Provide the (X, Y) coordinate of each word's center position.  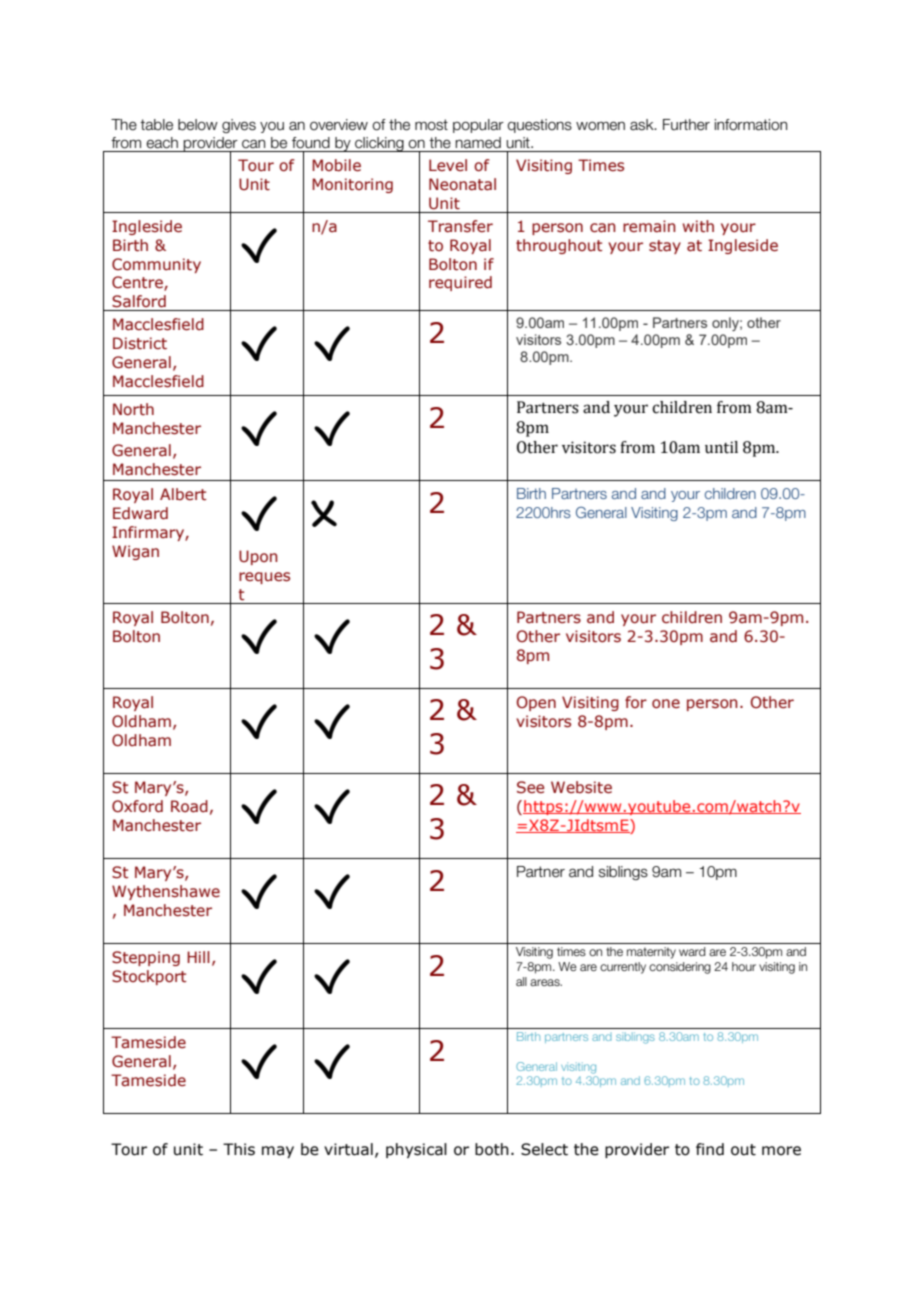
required (460, 283)
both (492, 1149)
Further (686, 125)
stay (665, 247)
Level (448, 165)
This (239, 1149)
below (198, 125)
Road (189, 806)
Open (536, 703)
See (531, 787)
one (666, 704)
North (133, 409)
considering (680, 968)
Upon (258, 557)
